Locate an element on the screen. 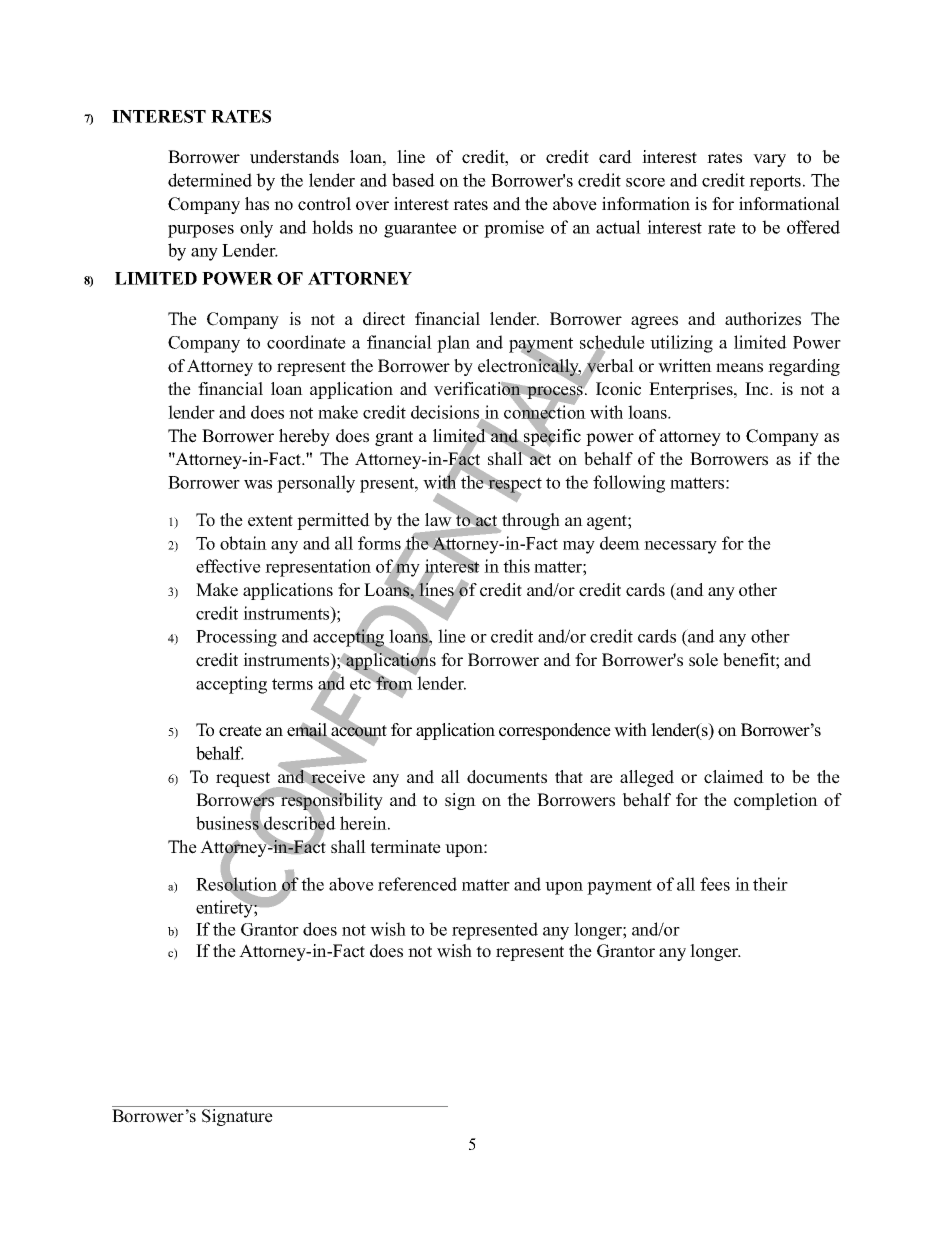  reports is located at coordinates (776, 183).
